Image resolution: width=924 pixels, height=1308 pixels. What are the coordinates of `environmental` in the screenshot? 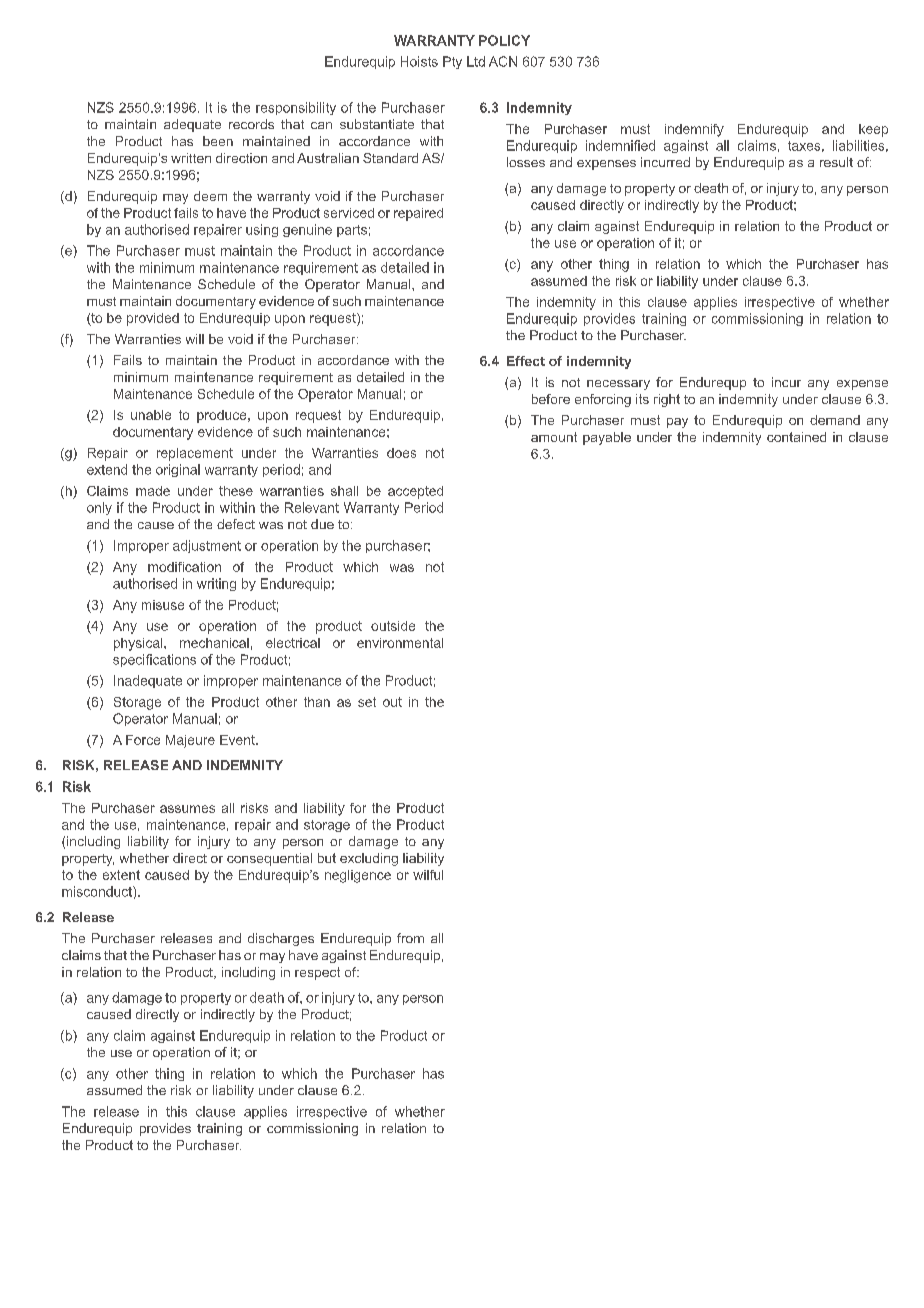 It's located at (400, 643).
